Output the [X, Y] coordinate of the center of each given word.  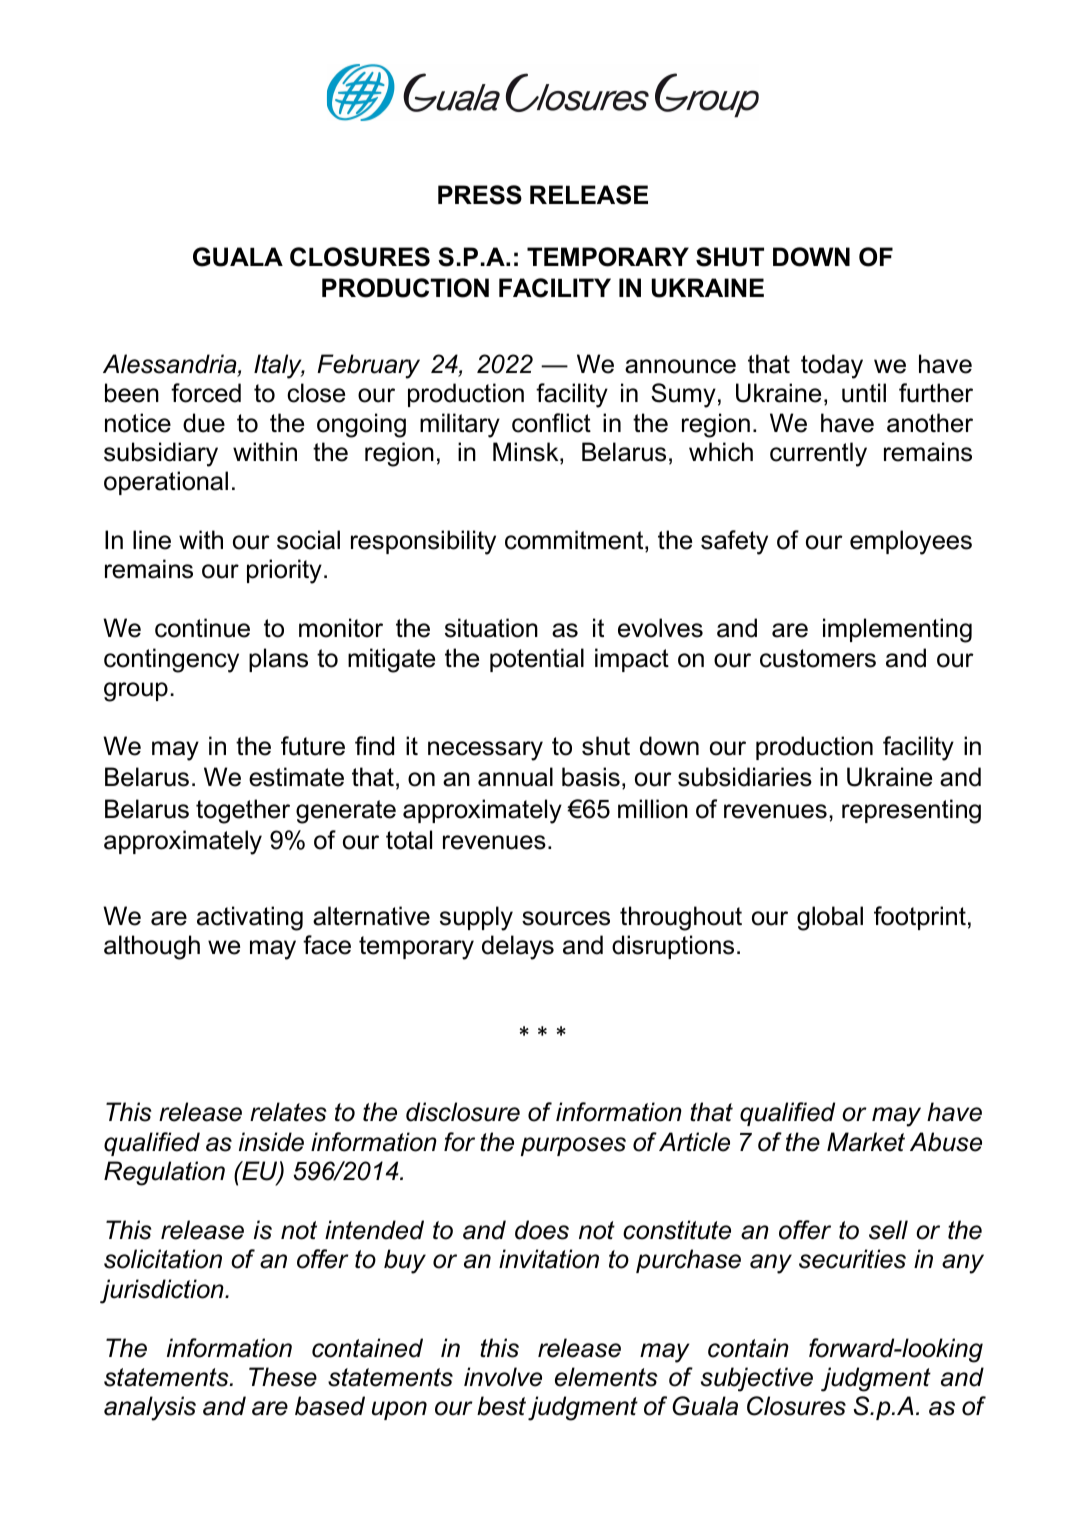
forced [206, 393]
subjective [757, 1379]
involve [503, 1377]
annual [515, 777]
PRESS [480, 195]
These [283, 1377]
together [243, 811]
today [832, 366]
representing [911, 811]
